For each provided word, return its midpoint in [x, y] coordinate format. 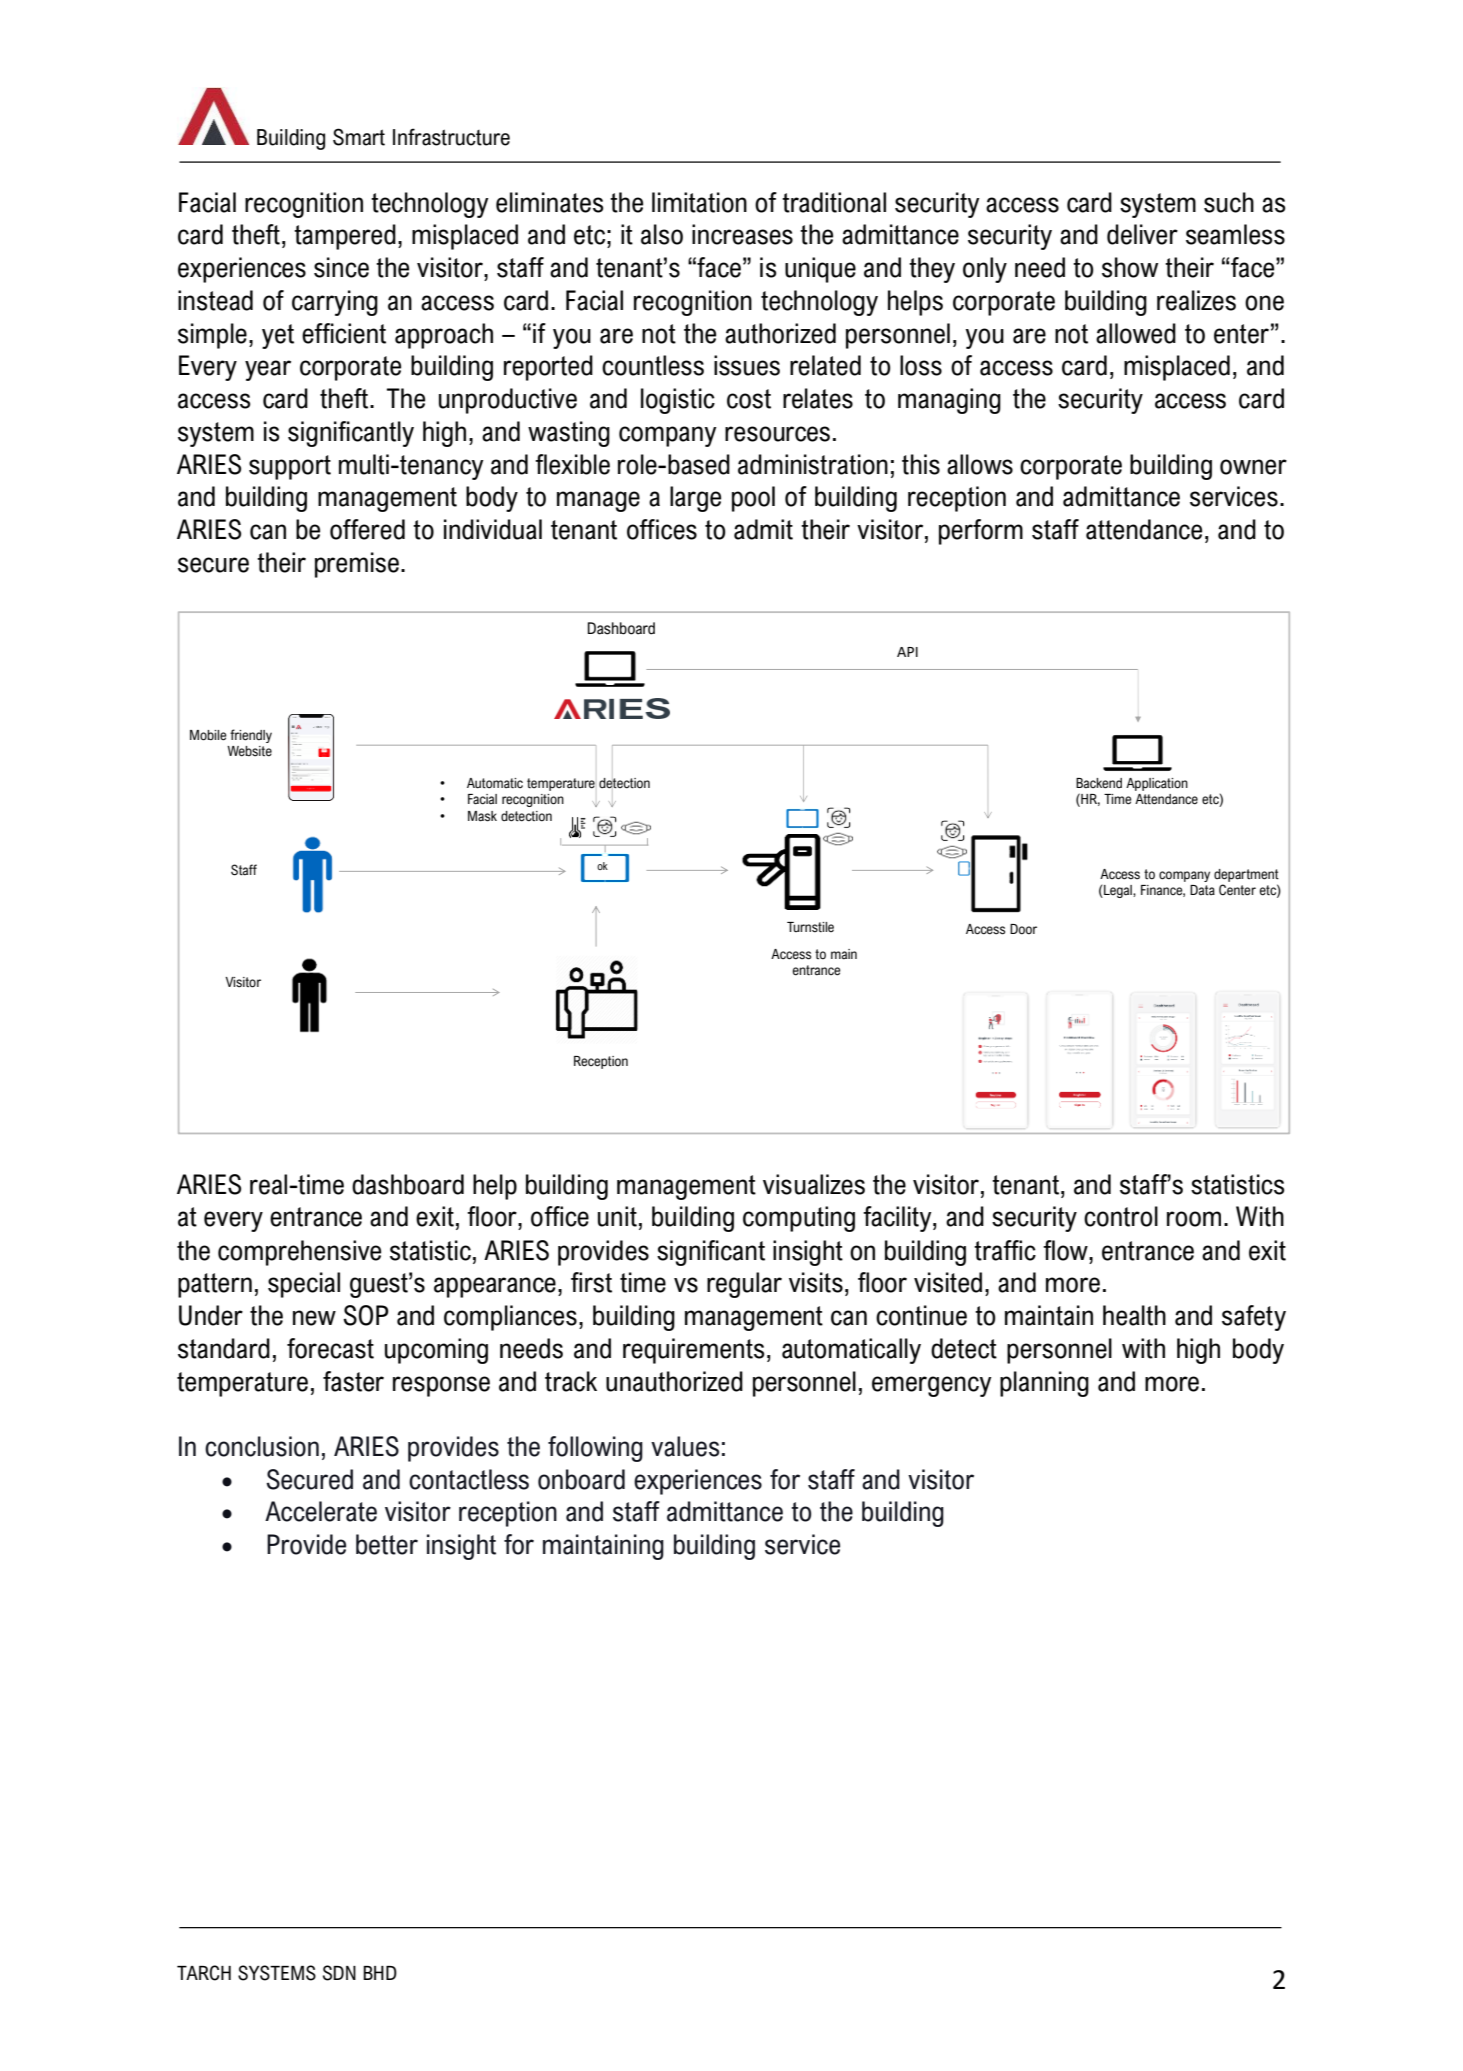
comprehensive [299, 1253]
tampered [345, 237]
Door [1023, 929]
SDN [339, 1973]
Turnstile [810, 927]
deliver [1142, 234]
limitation [699, 202]
